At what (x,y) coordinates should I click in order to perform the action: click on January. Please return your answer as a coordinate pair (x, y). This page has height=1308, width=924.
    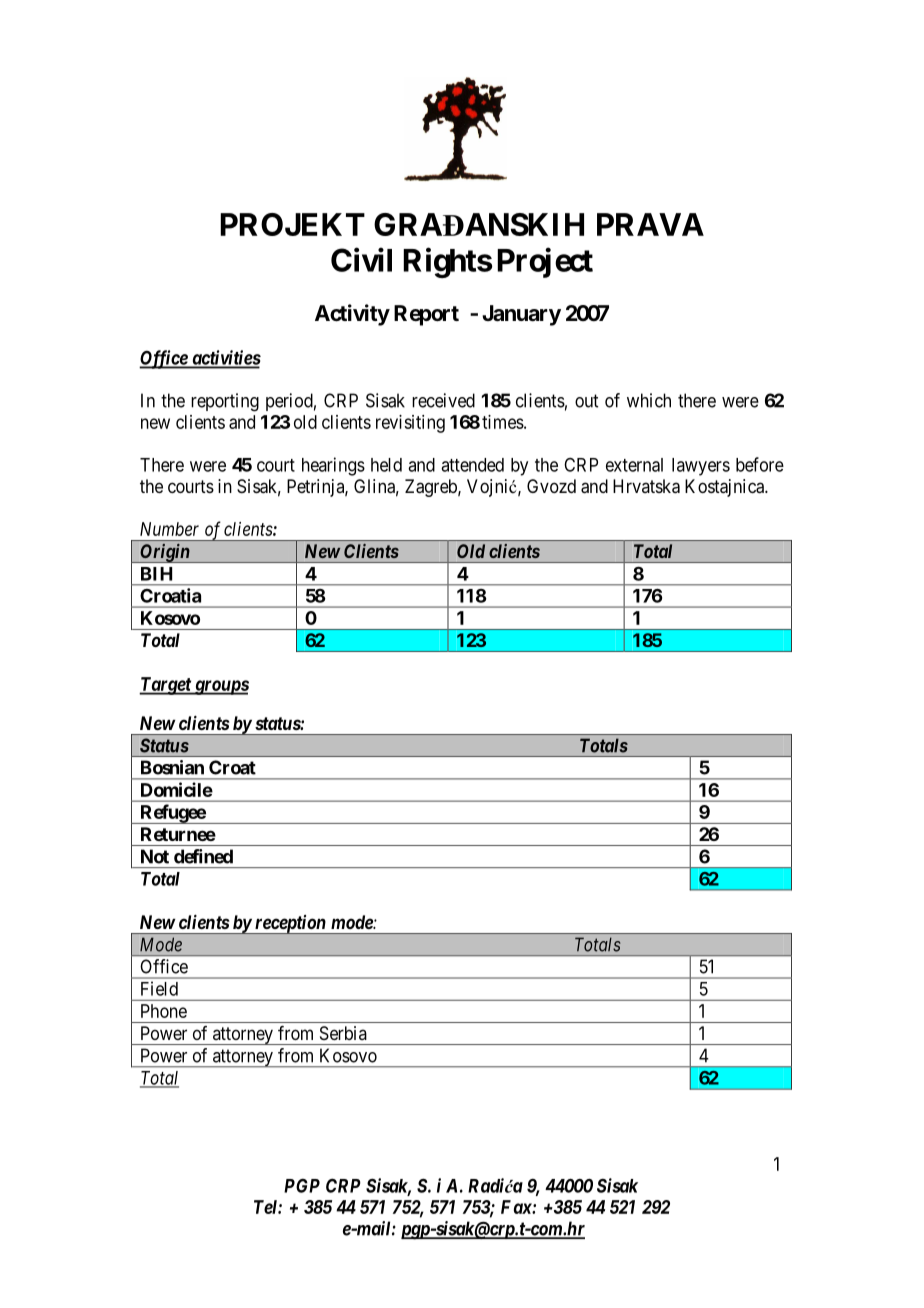
    Looking at the image, I should click on (521, 315).
